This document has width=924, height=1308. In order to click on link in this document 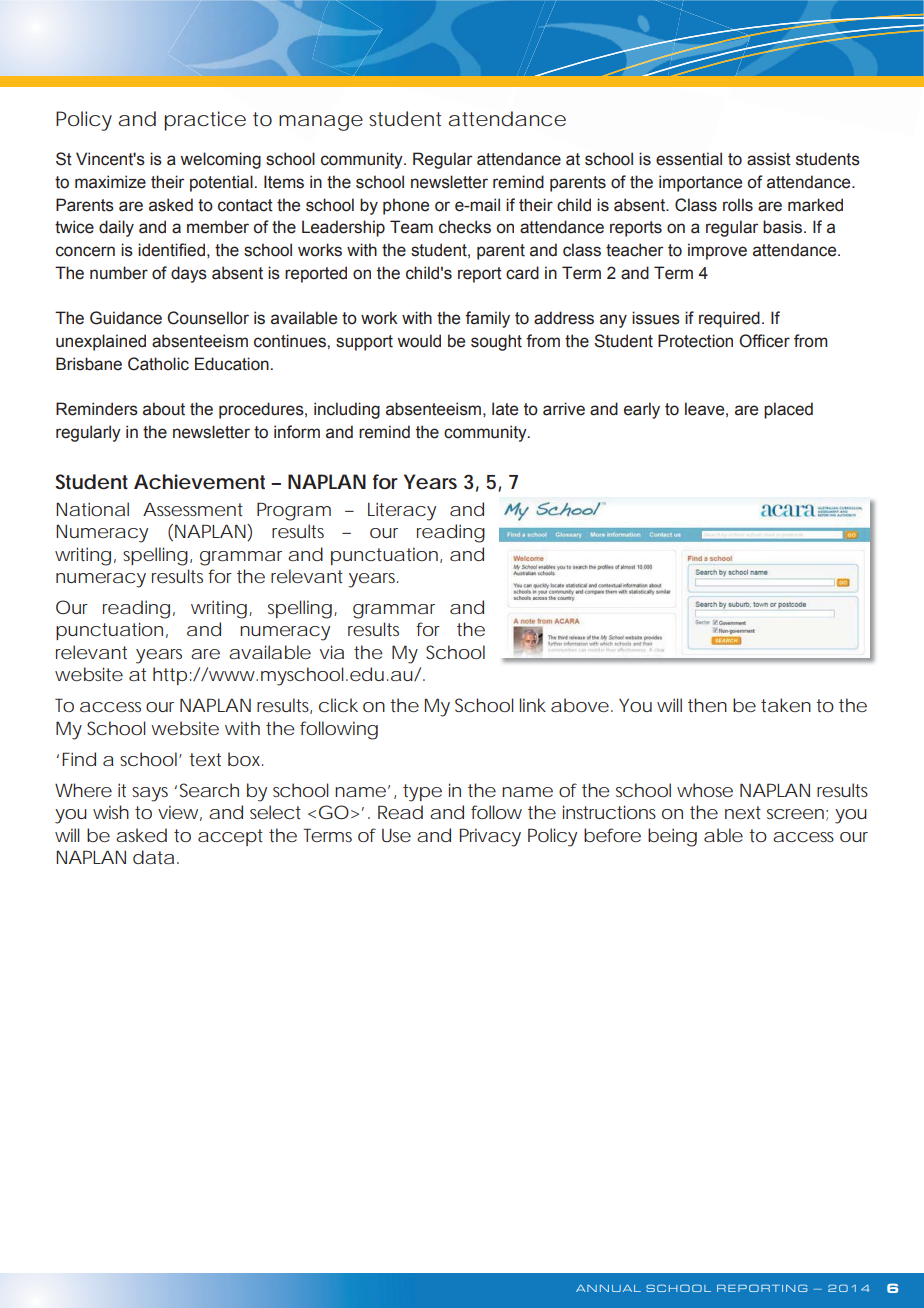, I will do `click(533, 705)`.
